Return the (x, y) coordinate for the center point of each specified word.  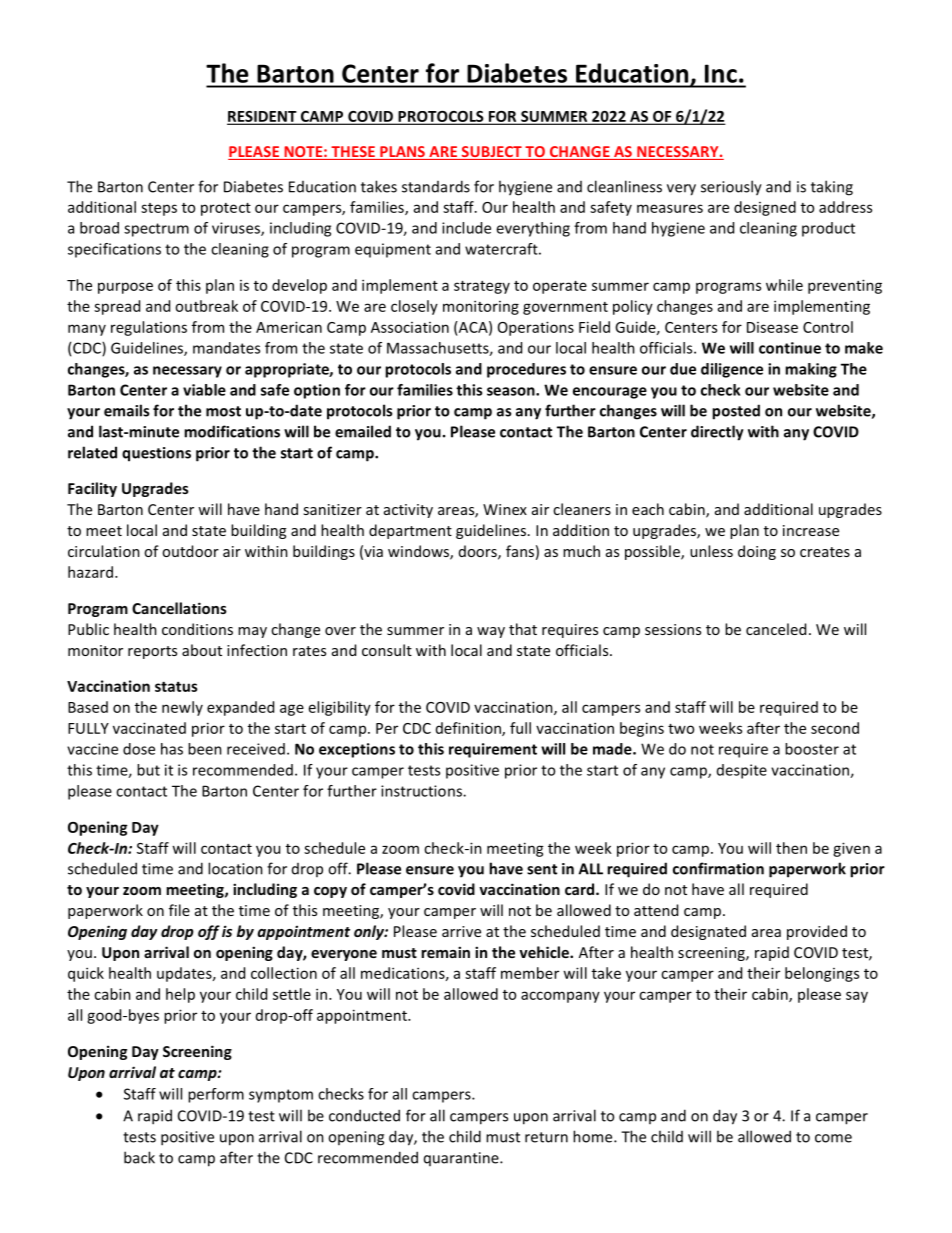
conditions (197, 629)
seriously (731, 188)
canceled (776, 629)
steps (159, 209)
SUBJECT (491, 153)
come (833, 1138)
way (491, 632)
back (139, 1157)
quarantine (462, 1159)
